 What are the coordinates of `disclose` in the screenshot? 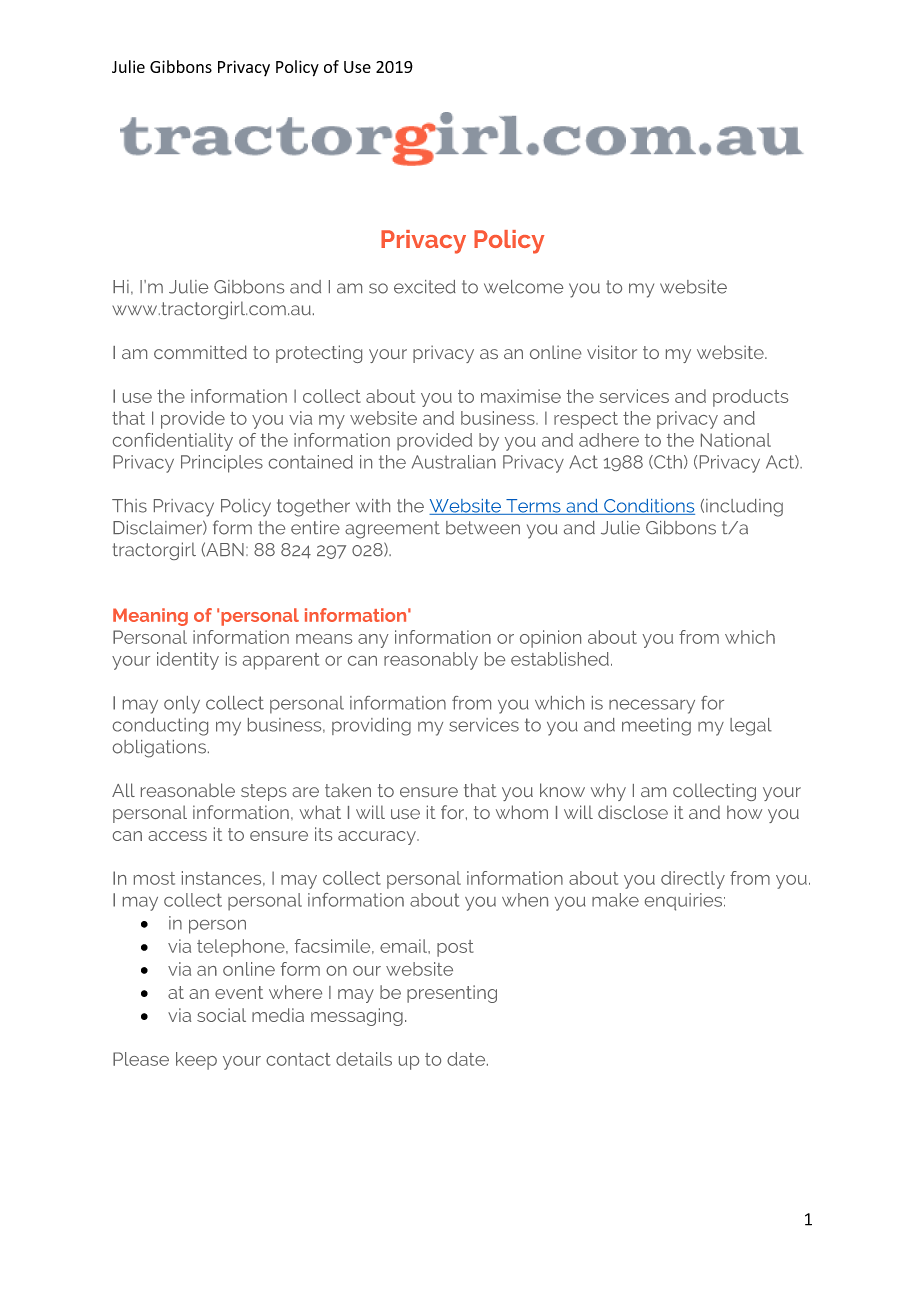 It's located at (633, 812).
